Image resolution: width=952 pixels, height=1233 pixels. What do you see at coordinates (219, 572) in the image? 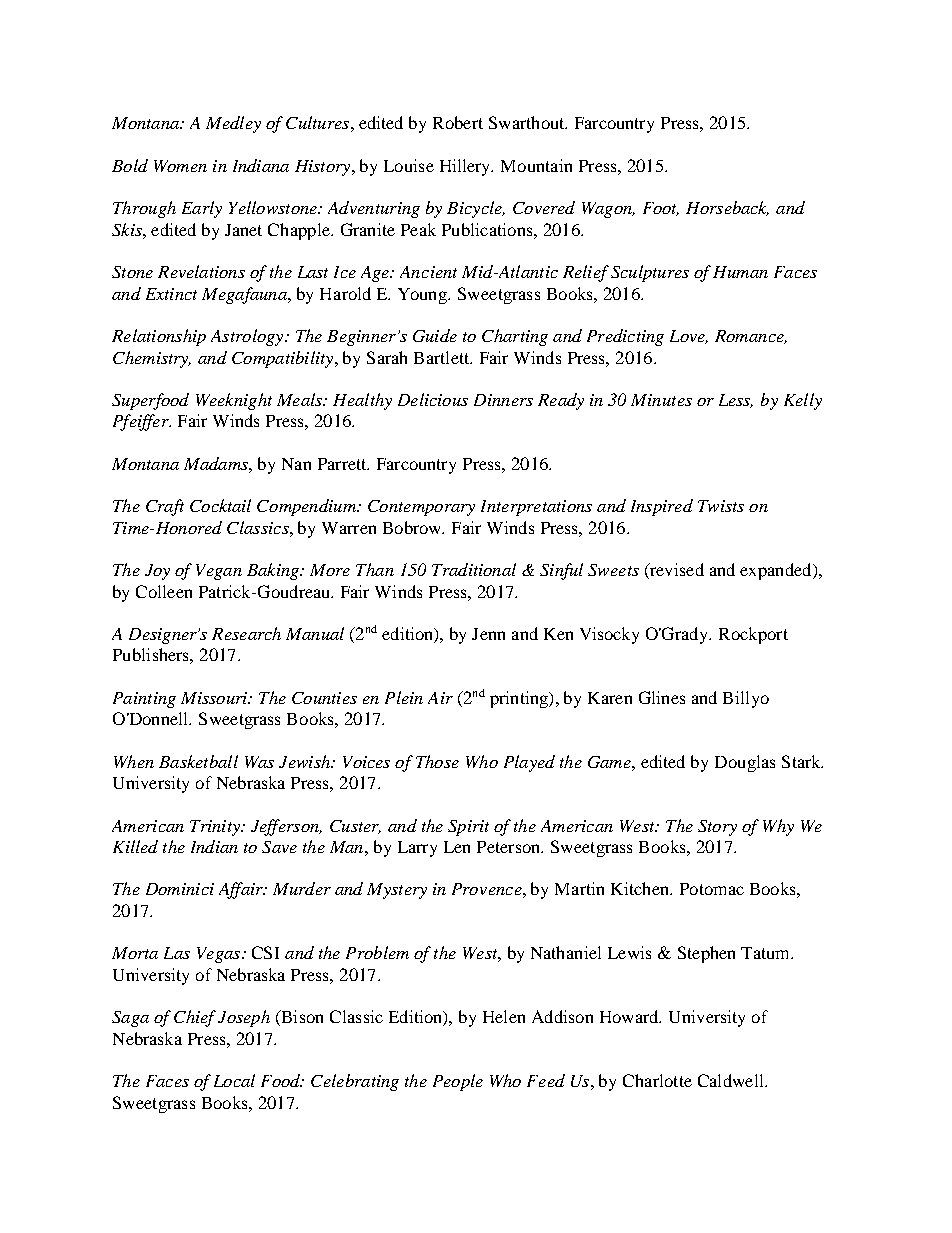
I see `Vegan` at bounding box center [219, 572].
